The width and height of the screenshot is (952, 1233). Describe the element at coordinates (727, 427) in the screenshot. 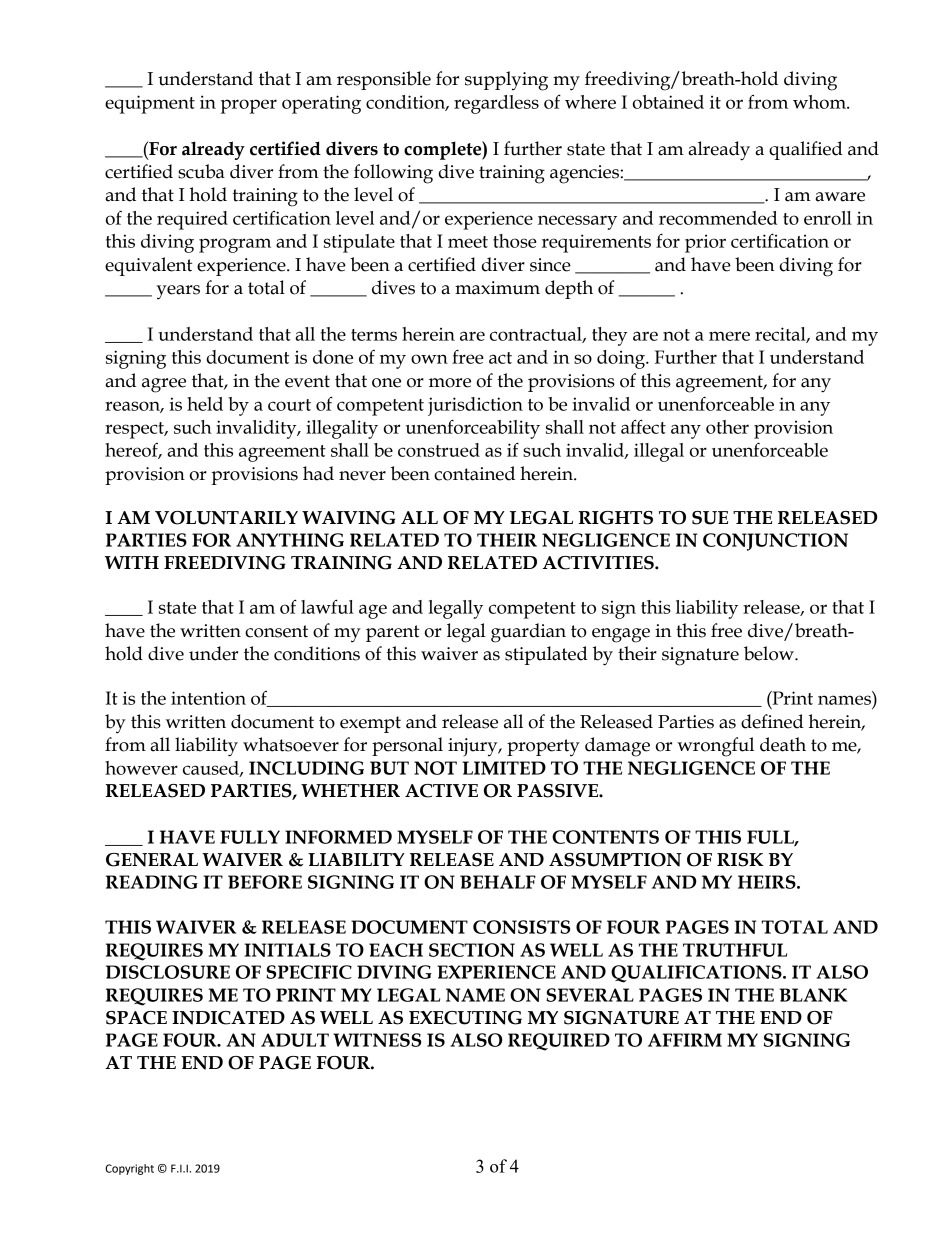

I see `other` at that location.
